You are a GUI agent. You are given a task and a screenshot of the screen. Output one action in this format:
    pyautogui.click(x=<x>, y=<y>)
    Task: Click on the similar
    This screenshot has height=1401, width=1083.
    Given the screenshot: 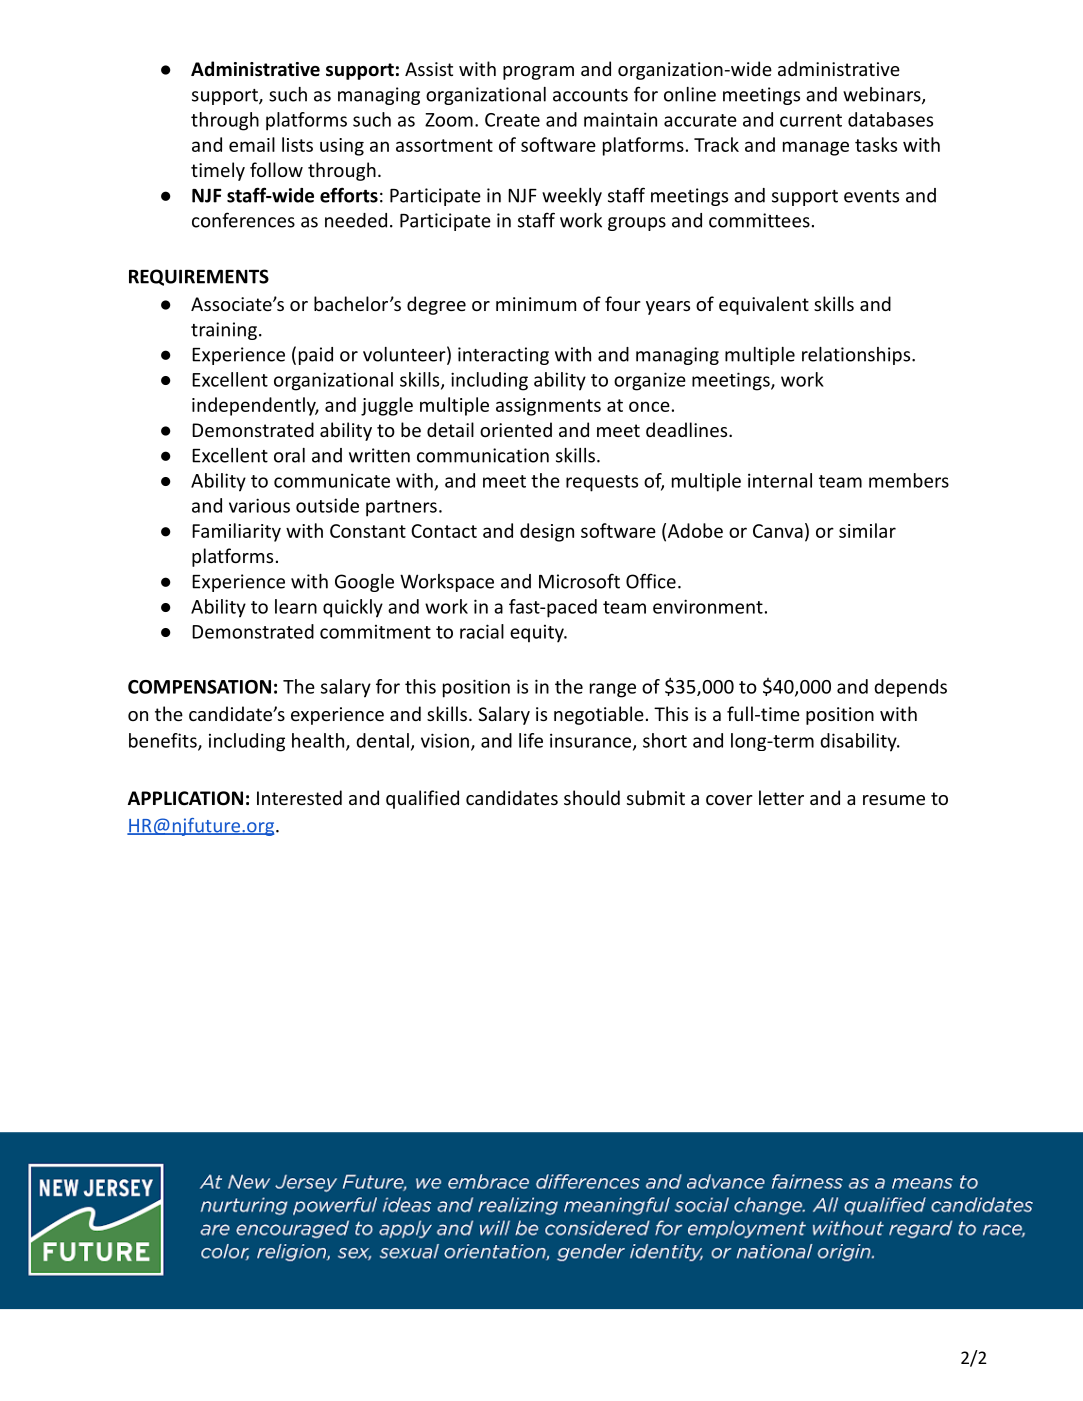 What is the action you would take?
    pyautogui.click(x=867, y=530)
